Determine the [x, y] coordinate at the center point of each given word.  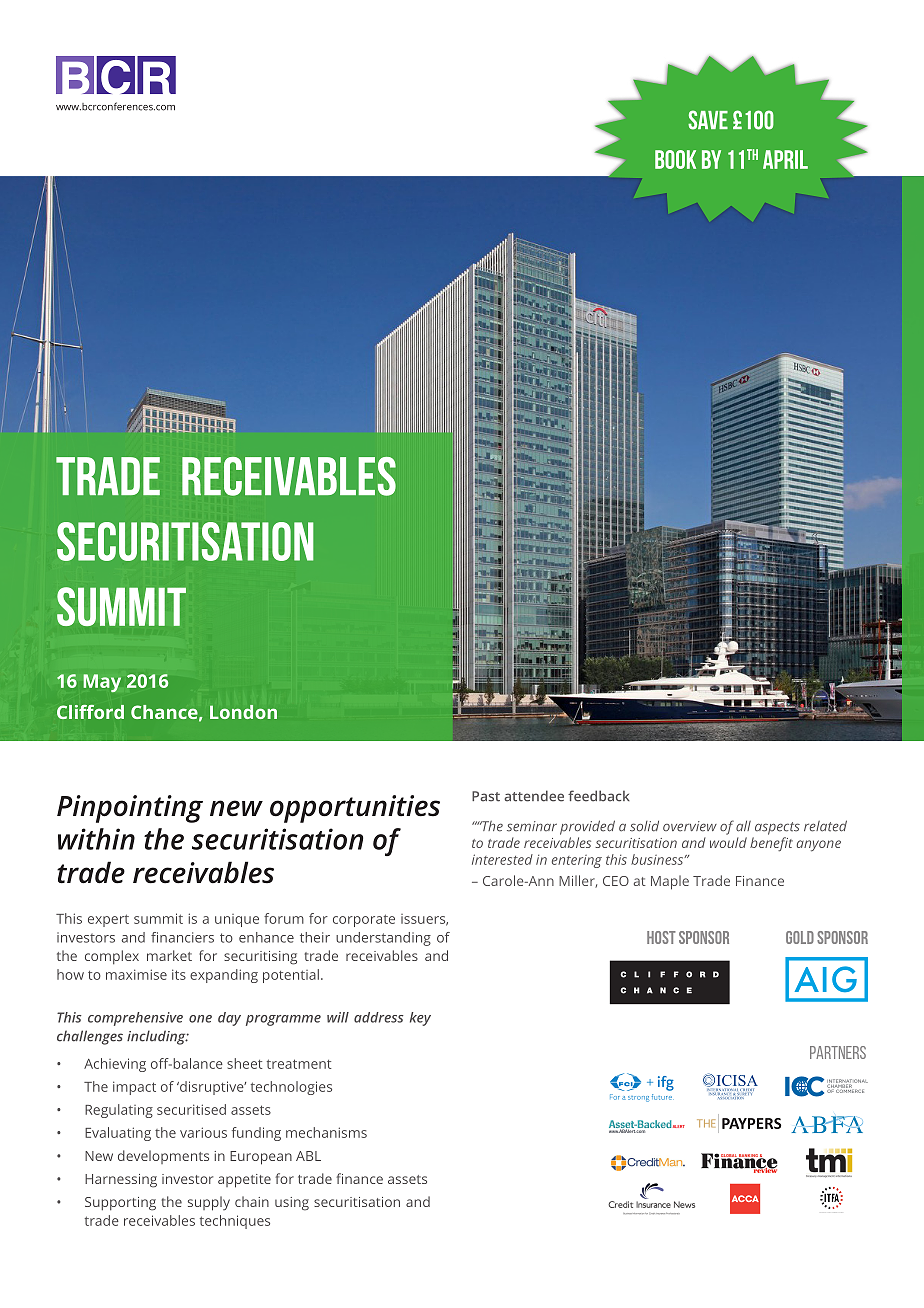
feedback [599, 796]
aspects [777, 828]
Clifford [90, 712]
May [102, 683]
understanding [383, 939]
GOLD [800, 937]
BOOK [675, 159]
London [243, 712]
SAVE [708, 120]
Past [486, 796]
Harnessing [121, 1181]
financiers [182, 937]
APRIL [785, 159]
